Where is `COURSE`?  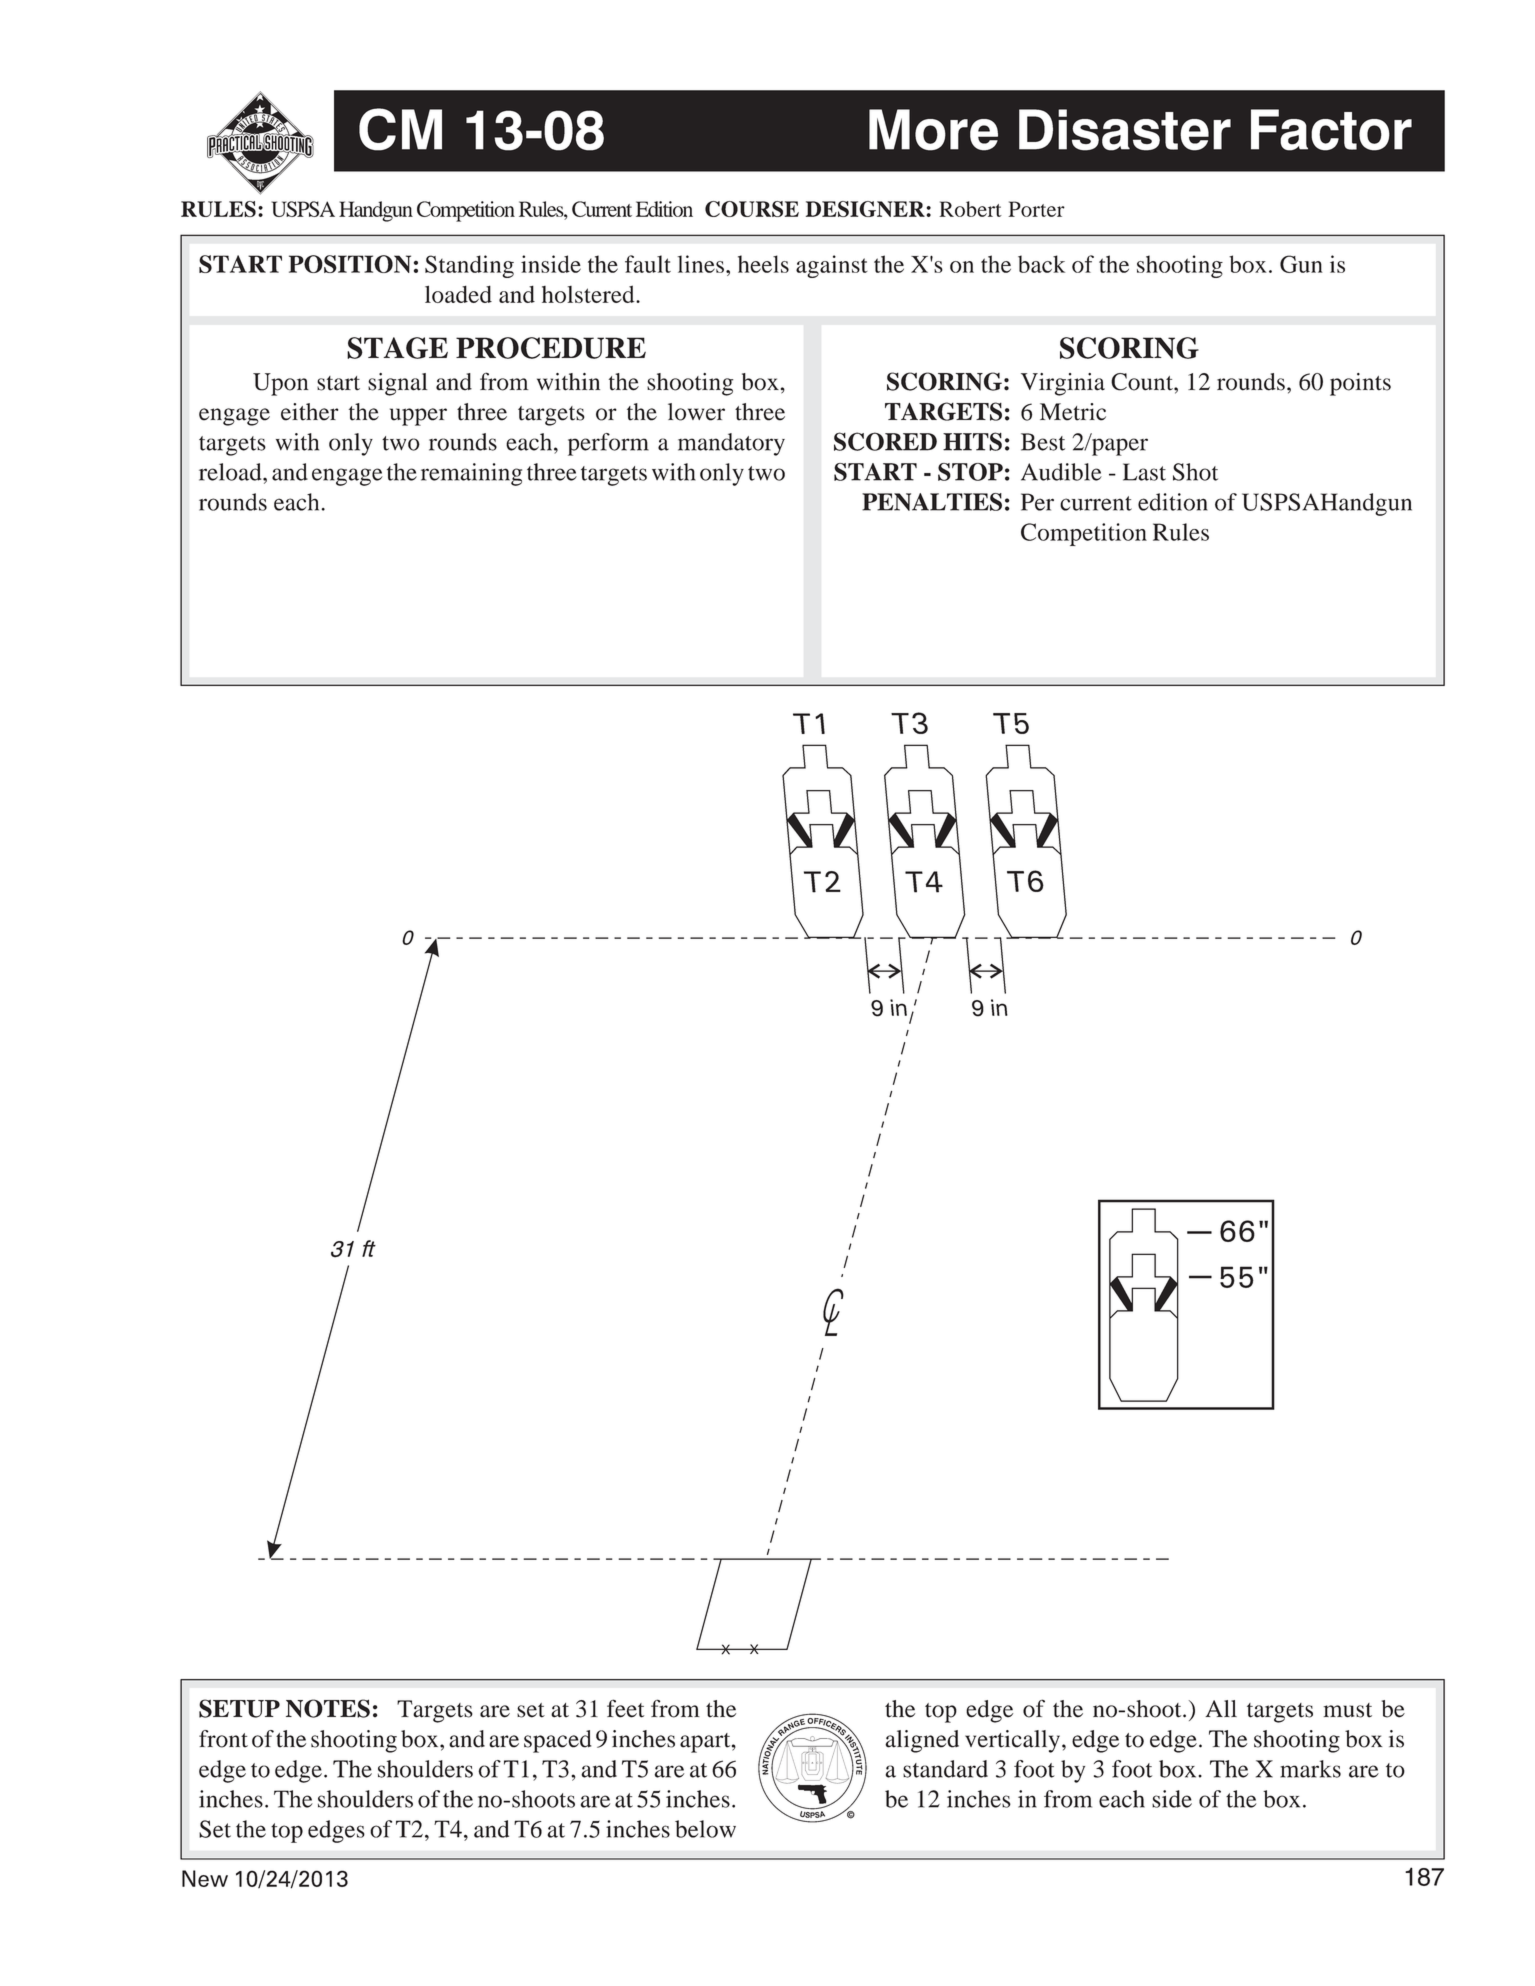 COURSE is located at coordinates (752, 209).
